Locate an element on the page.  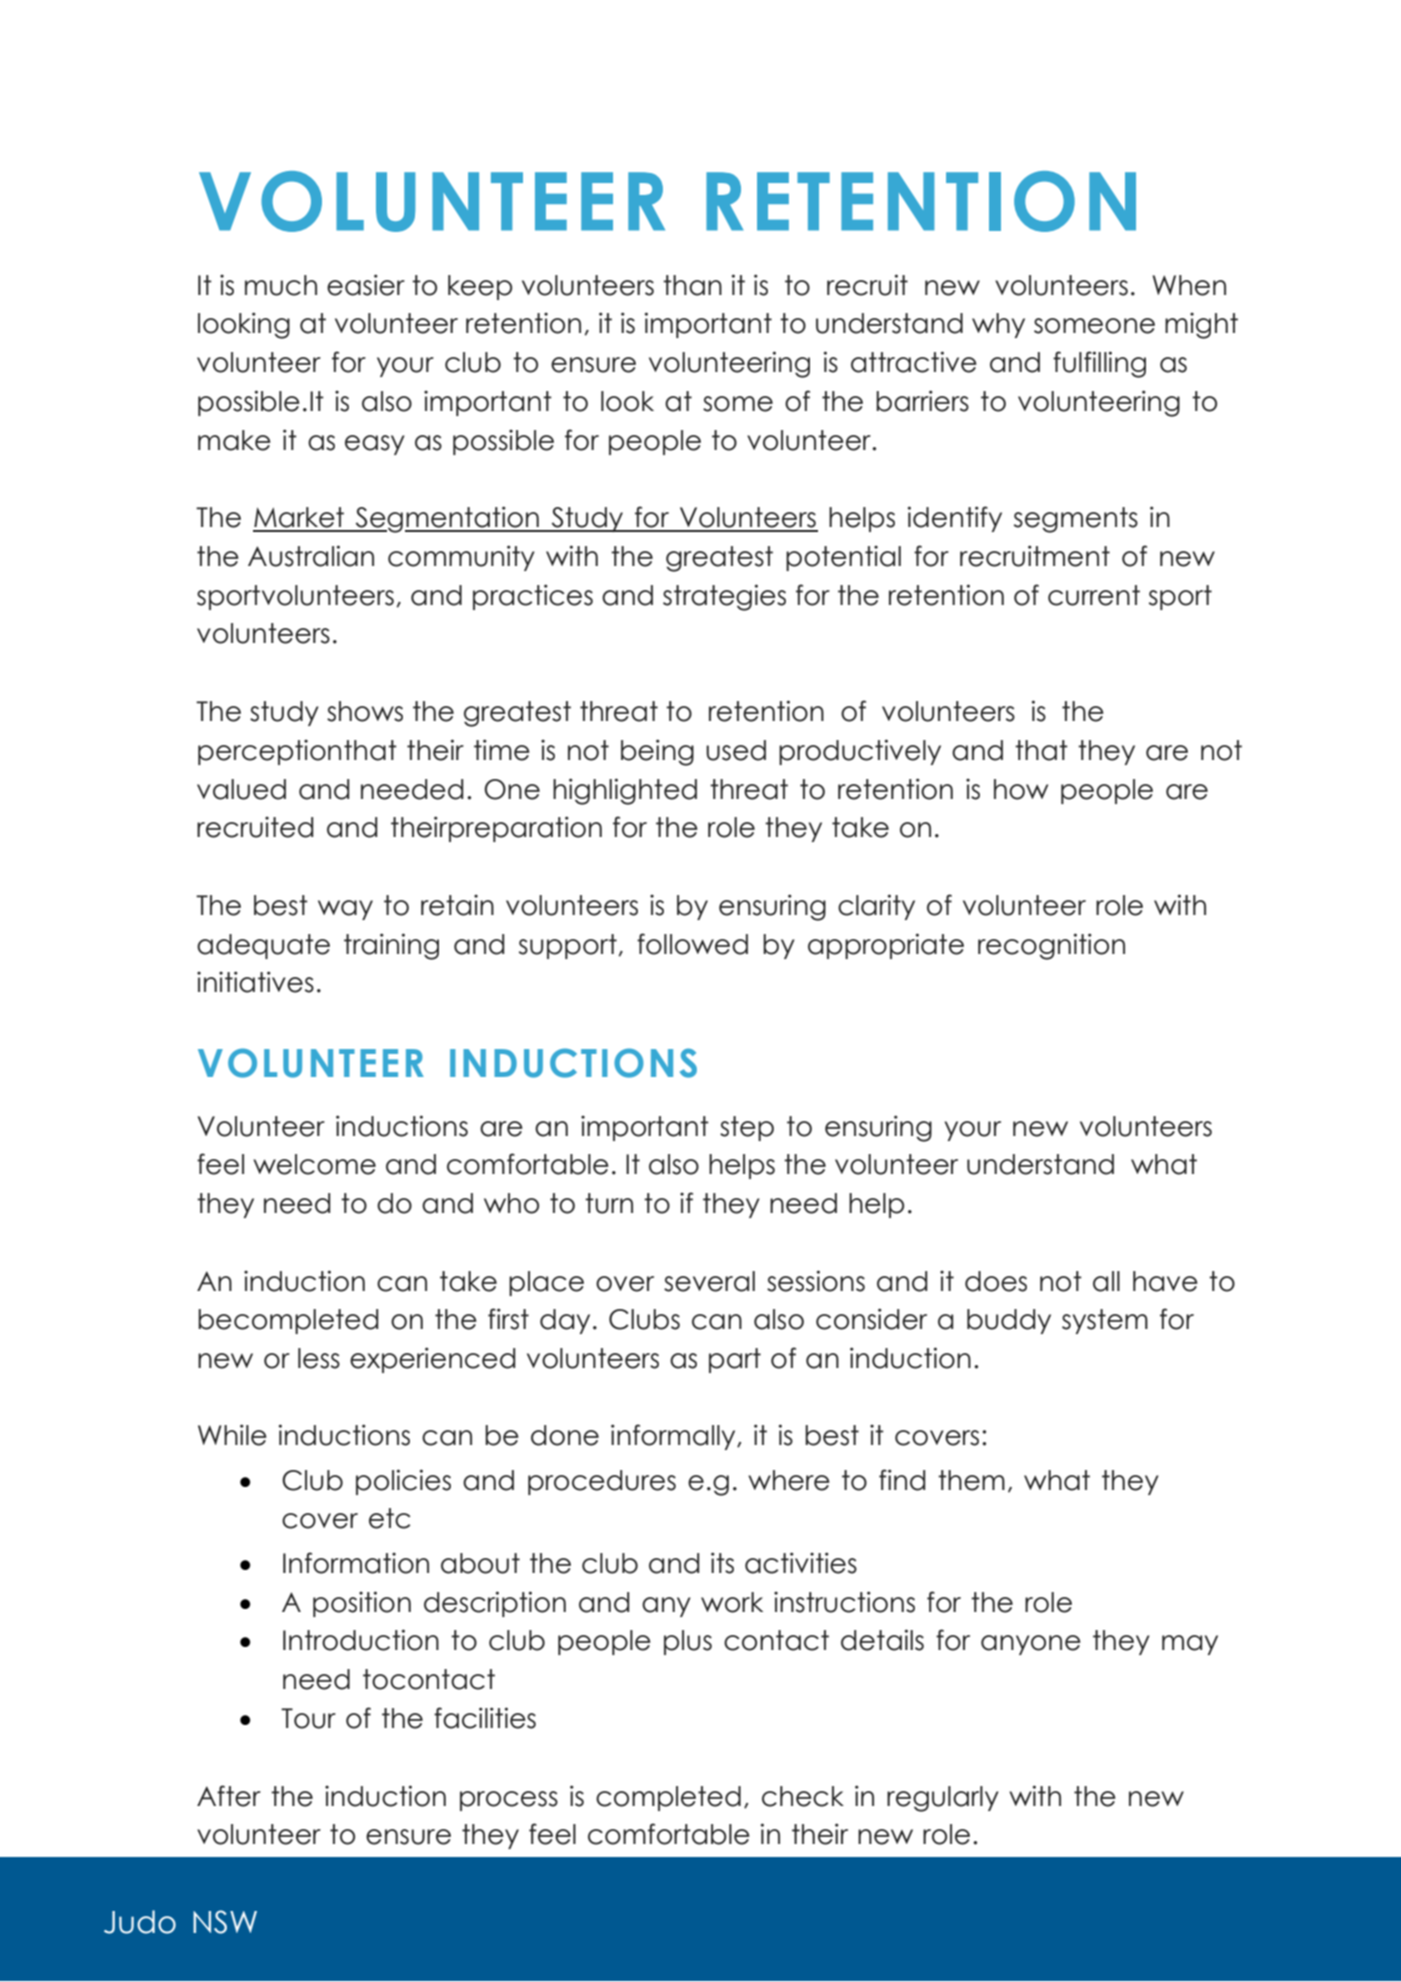
recognition is located at coordinates (1051, 946).
